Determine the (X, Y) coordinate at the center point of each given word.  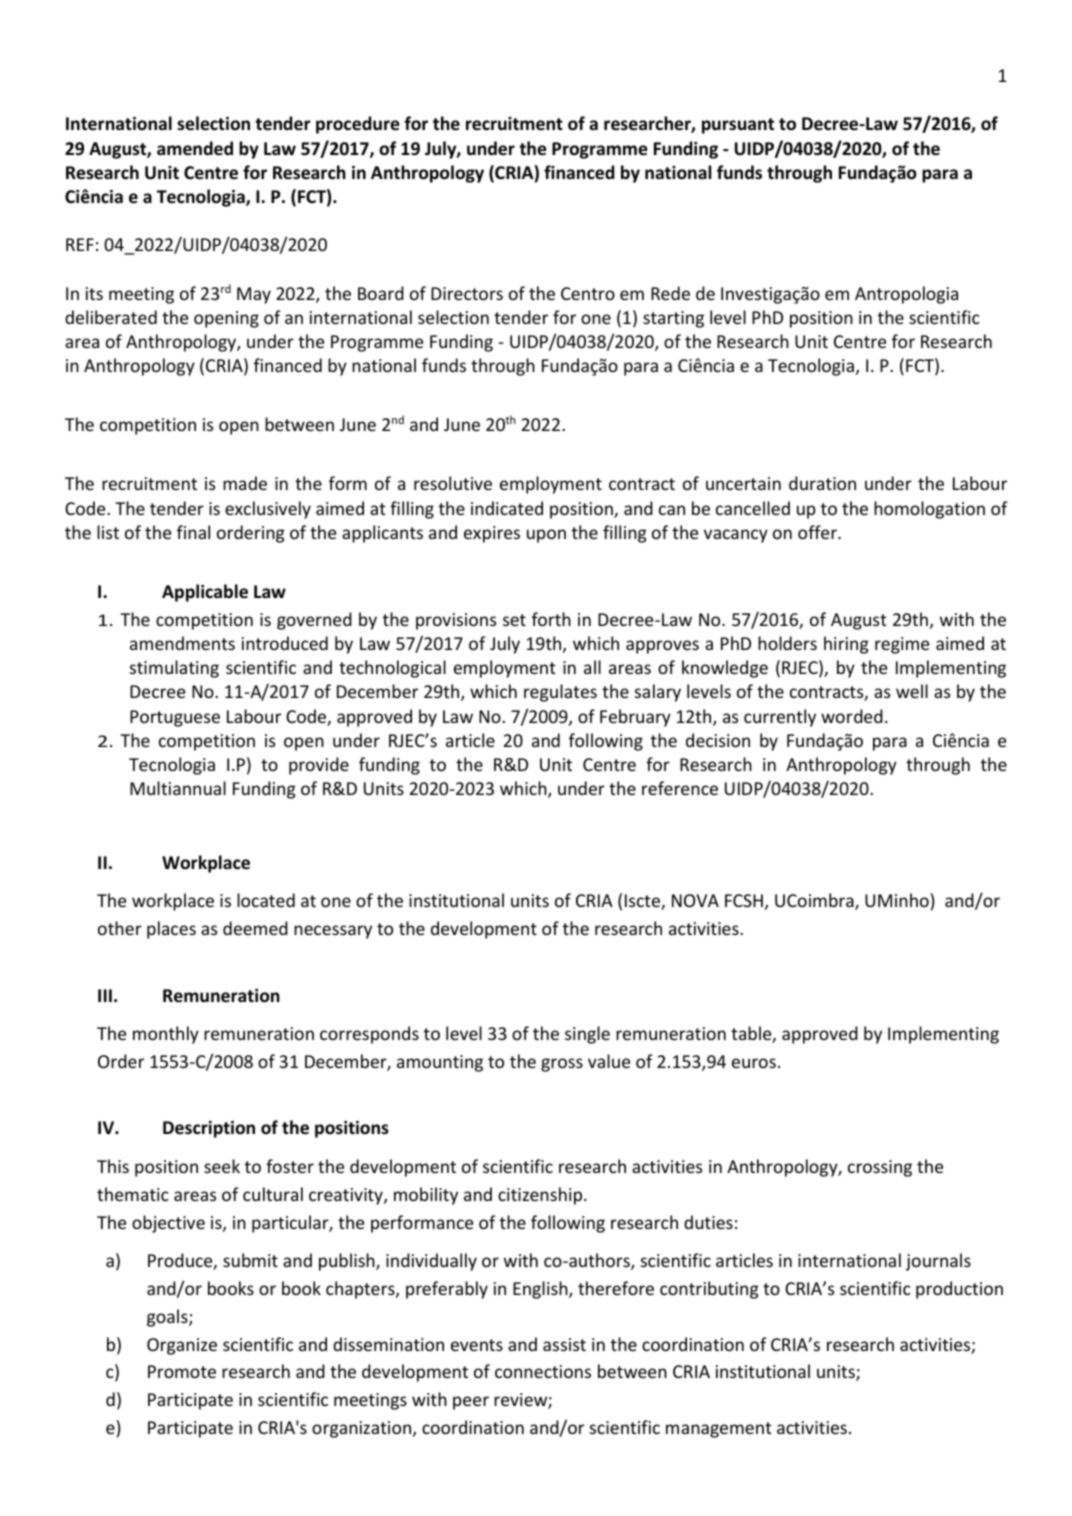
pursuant (738, 126)
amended (195, 148)
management (719, 1430)
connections (543, 1371)
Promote (182, 1371)
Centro (588, 293)
